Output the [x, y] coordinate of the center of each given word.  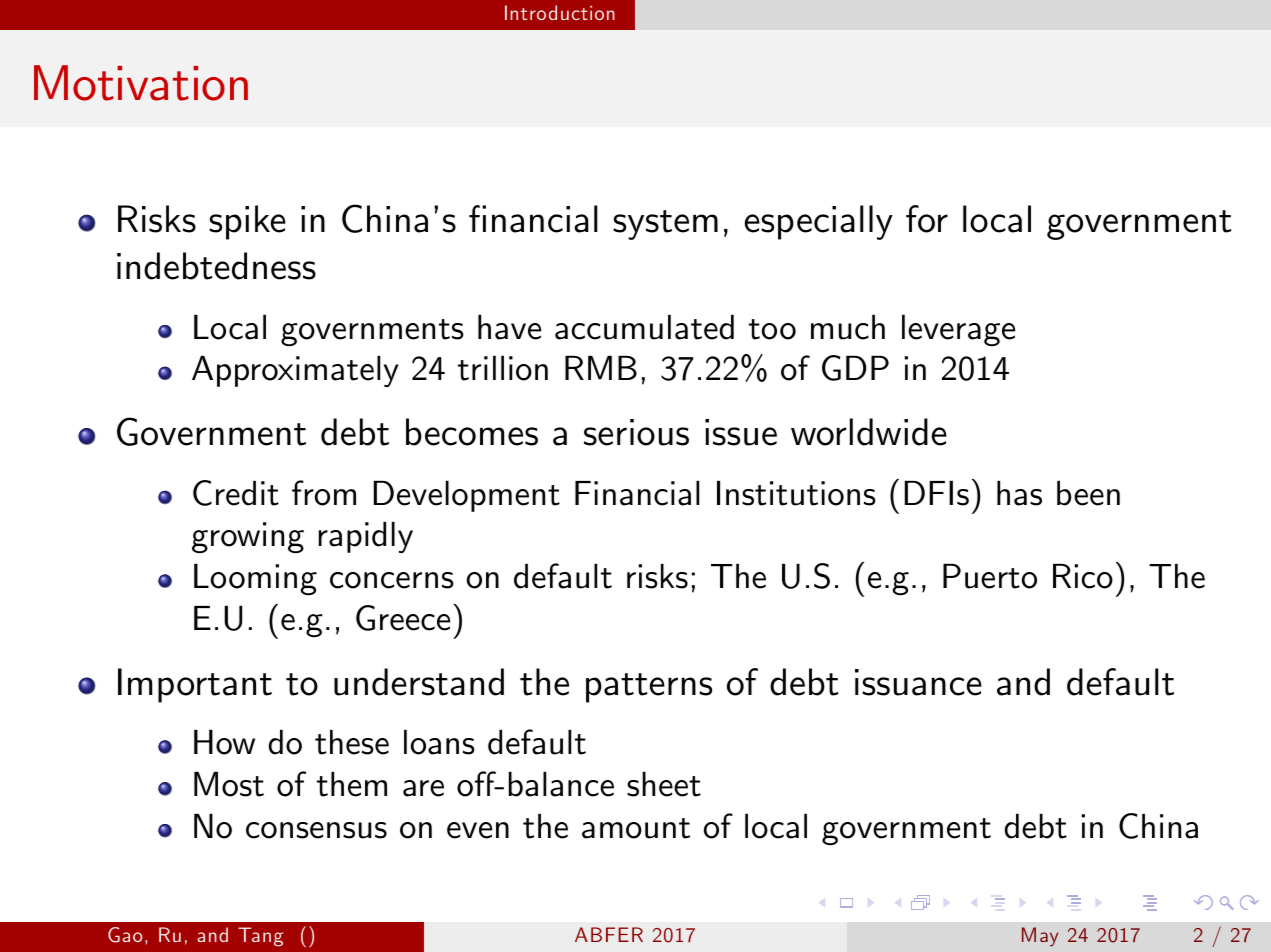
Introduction [560, 12]
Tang [260, 937]
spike [247, 222]
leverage [958, 331]
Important [195, 685]
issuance [918, 682]
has [1019, 493]
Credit [236, 493]
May [1040, 937]
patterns [649, 688]
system [665, 225]
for [927, 219]
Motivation [141, 83]
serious [636, 432]
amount [636, 828]
